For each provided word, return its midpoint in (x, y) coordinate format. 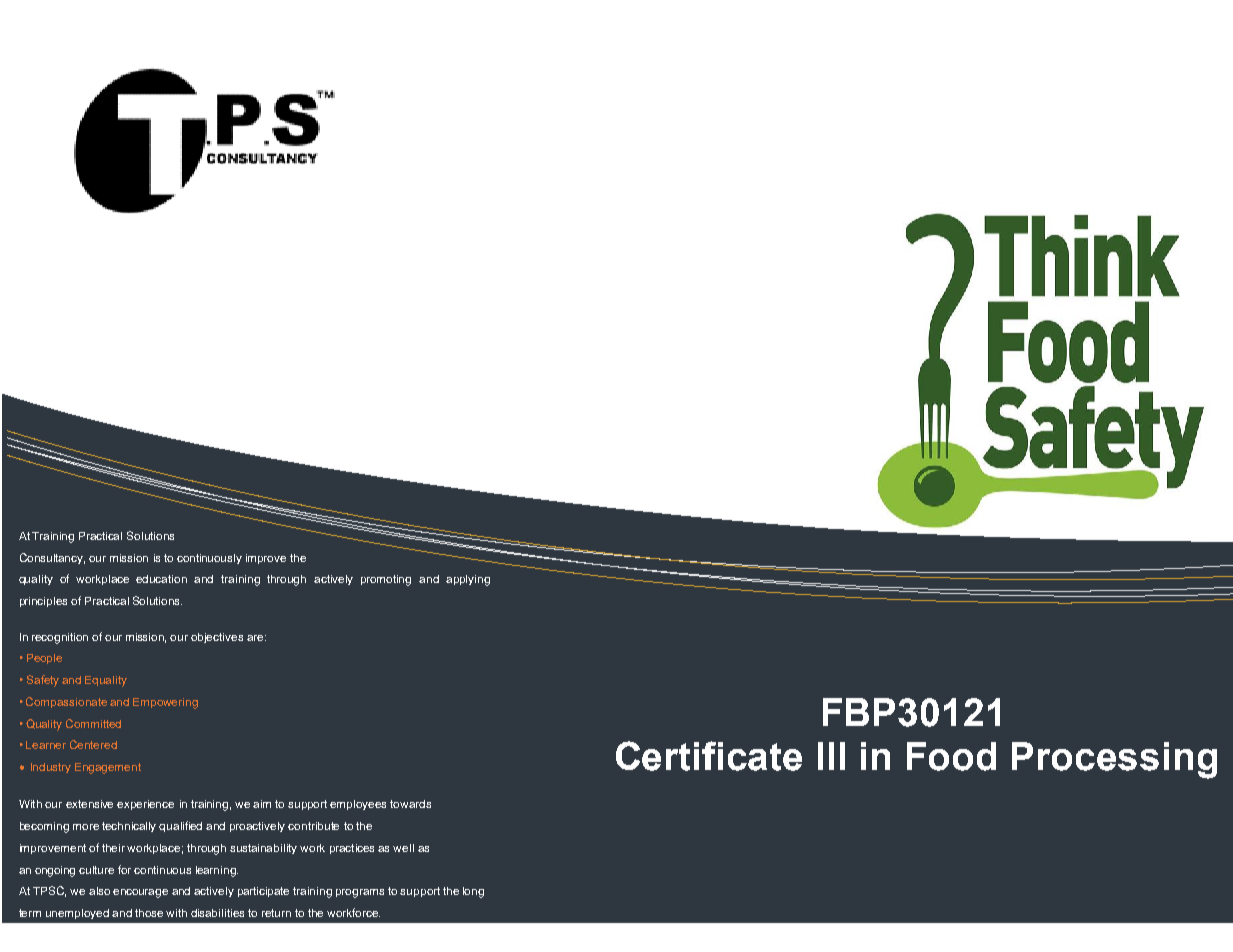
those (149, 913)
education (161, 579)
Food (951, 756)
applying (468, 580)
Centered (93, 744)
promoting (386, 580)
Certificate (709, 756)
